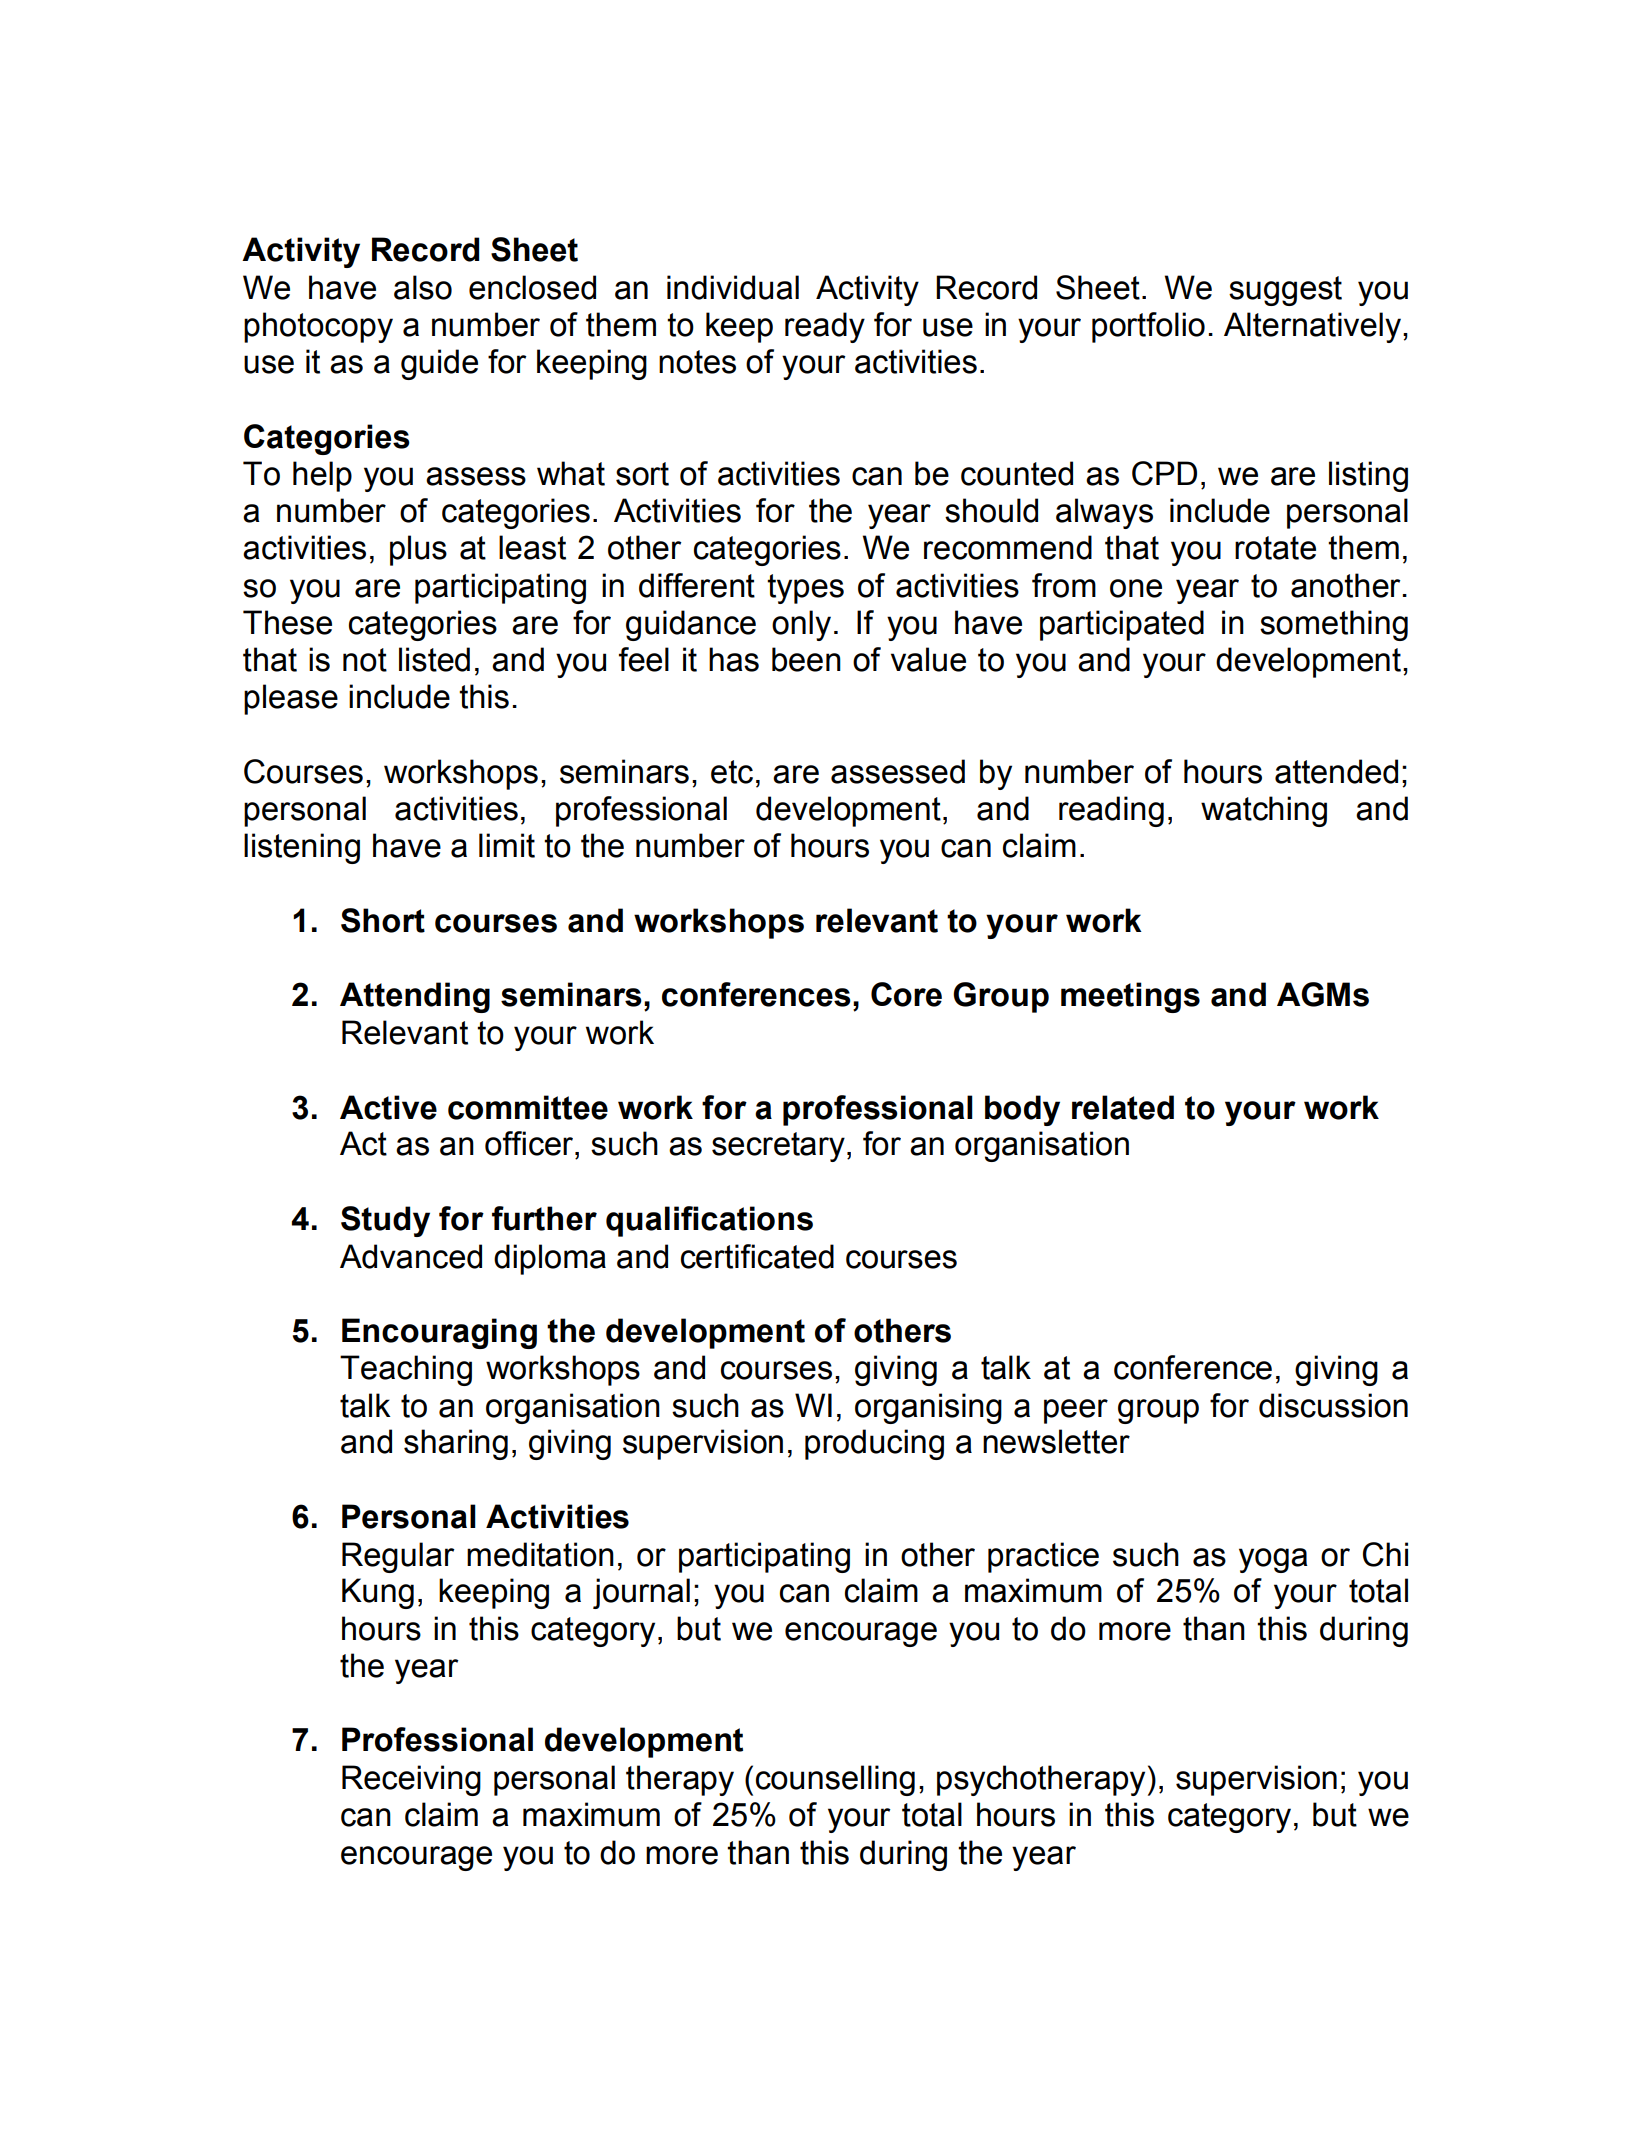 The height and width of the page is (2138, 1652). I want to click on guide, so click(439, 364).
